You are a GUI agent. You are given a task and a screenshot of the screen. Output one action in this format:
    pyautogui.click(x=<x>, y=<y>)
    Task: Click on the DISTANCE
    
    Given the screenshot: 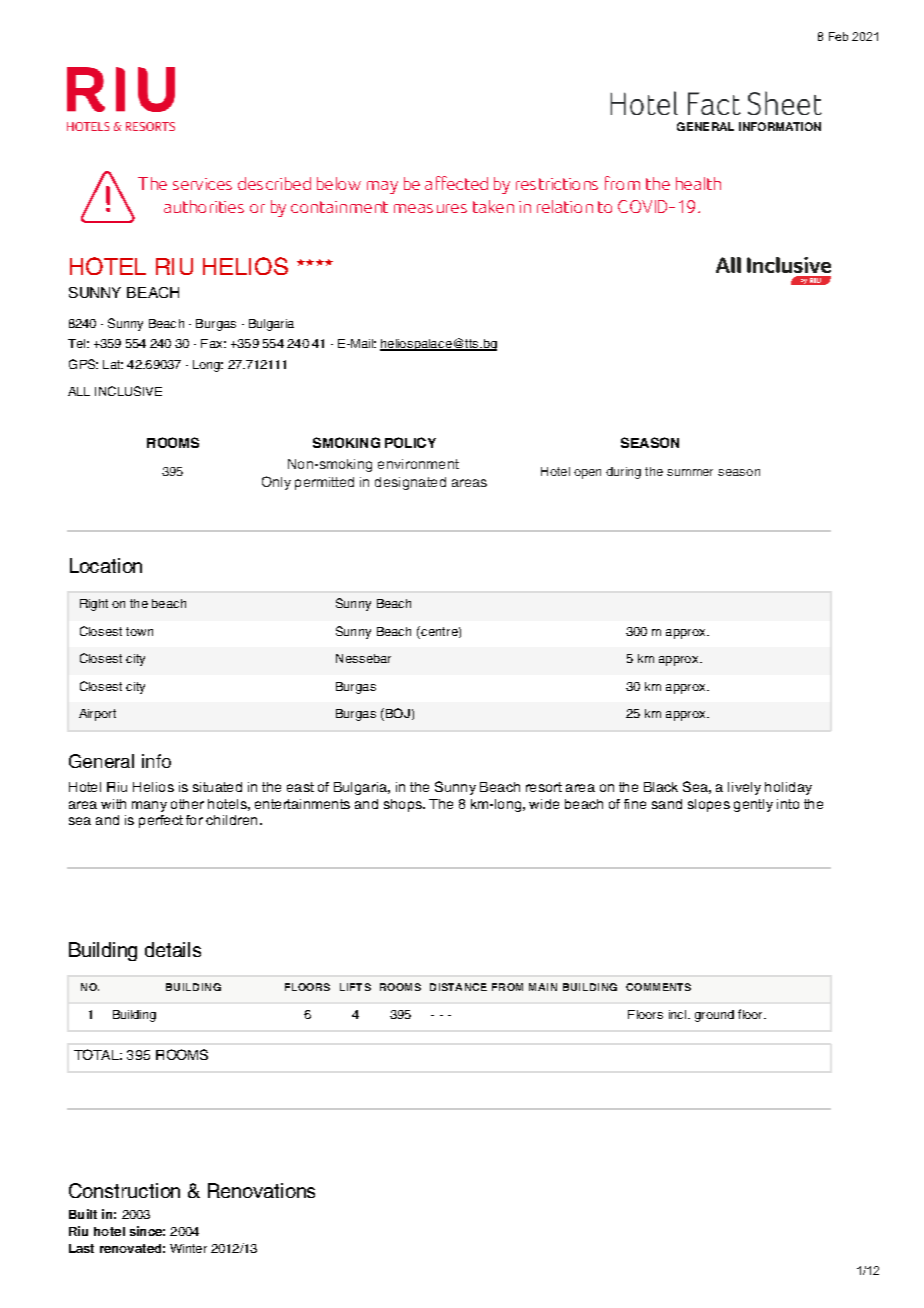 What is the action you would take?
    pyautogui.click(x=458, y=987)
